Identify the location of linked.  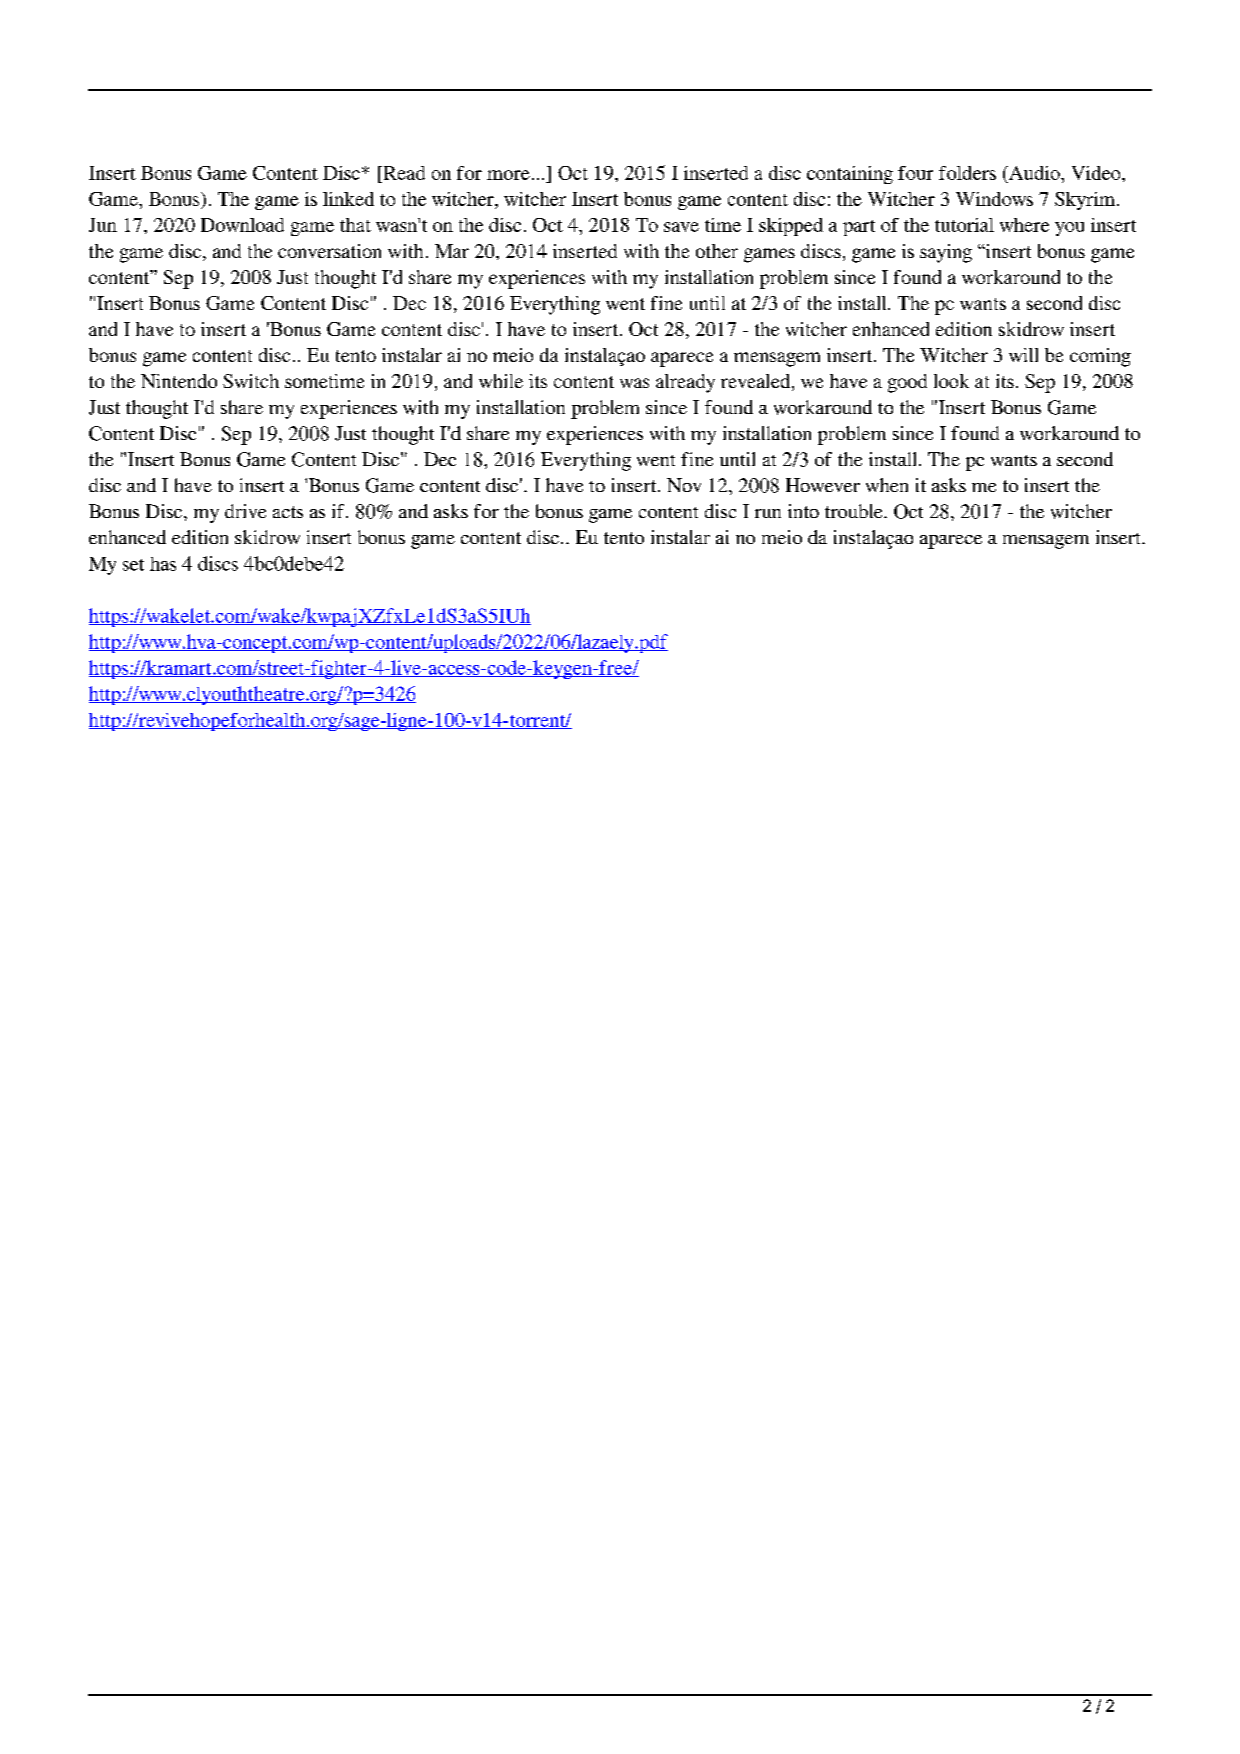
(348, 199).
